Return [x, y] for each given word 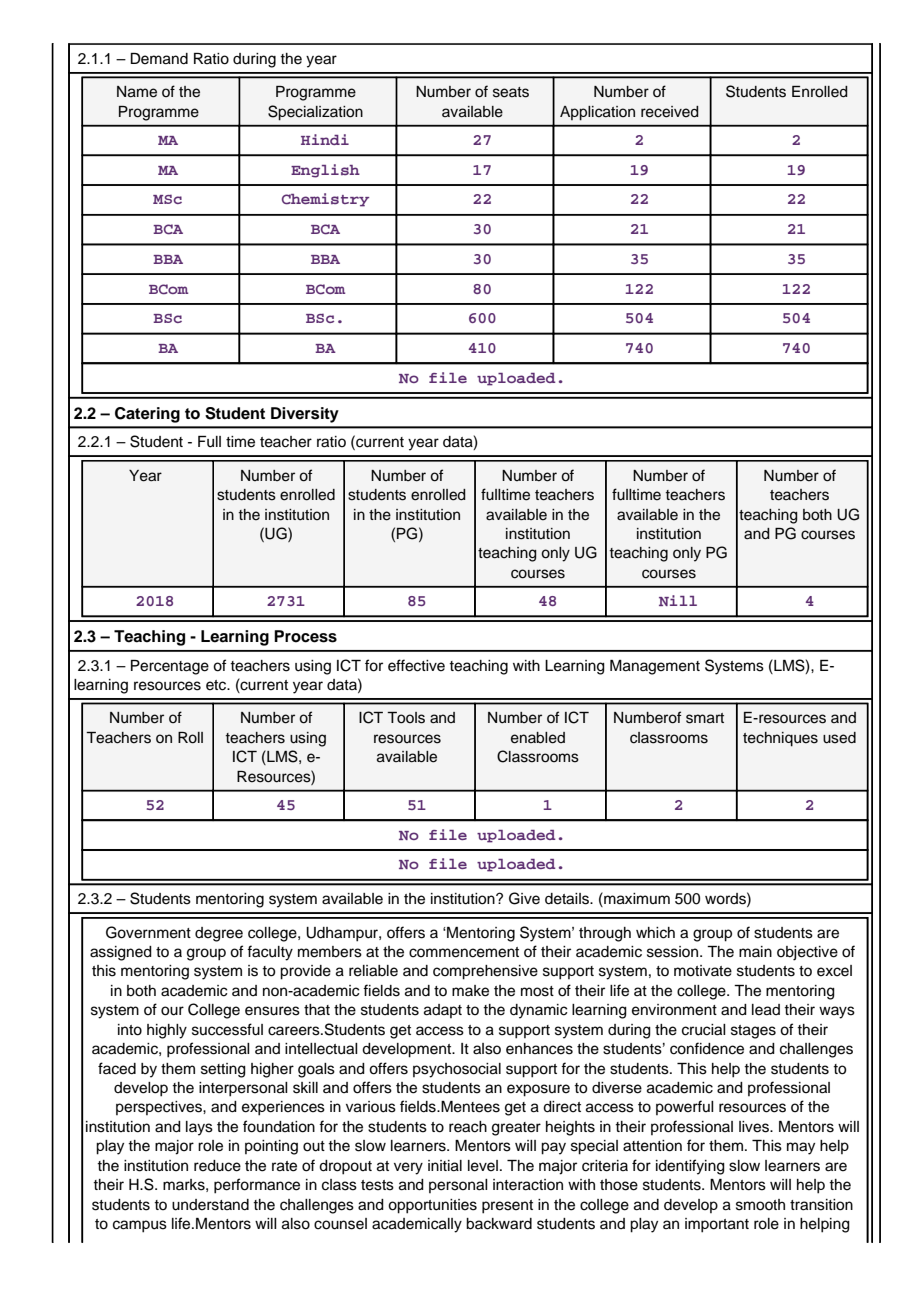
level [483, 1166]
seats [511, 92]
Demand [159, 59]
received [670, 112]
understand [210, 1205]
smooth [760, 1205]
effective [416, 665]
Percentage [170, 667]
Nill [678, 600]
